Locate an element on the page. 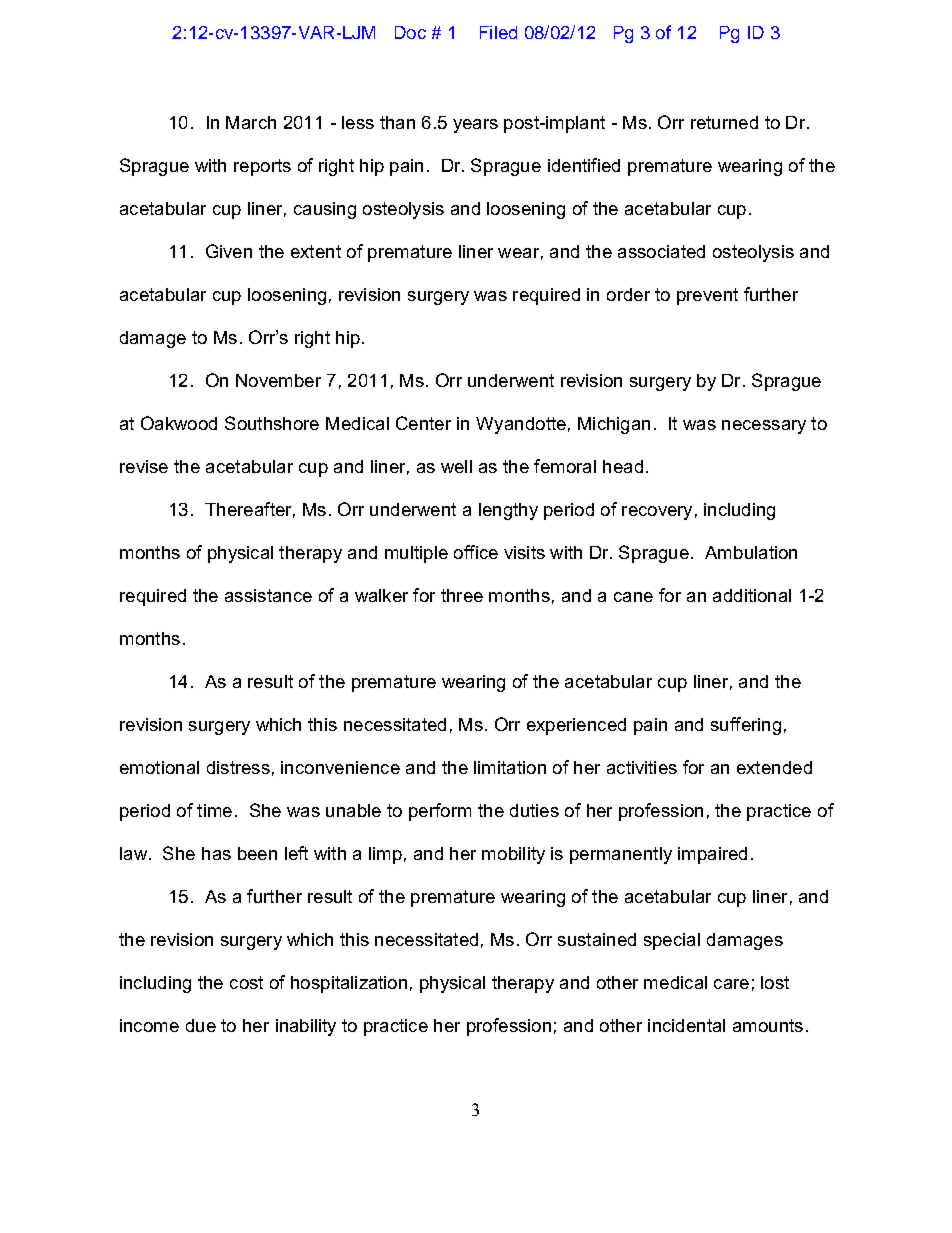 The image size is (952, 1233). office is located at coordinates (476, 552).
